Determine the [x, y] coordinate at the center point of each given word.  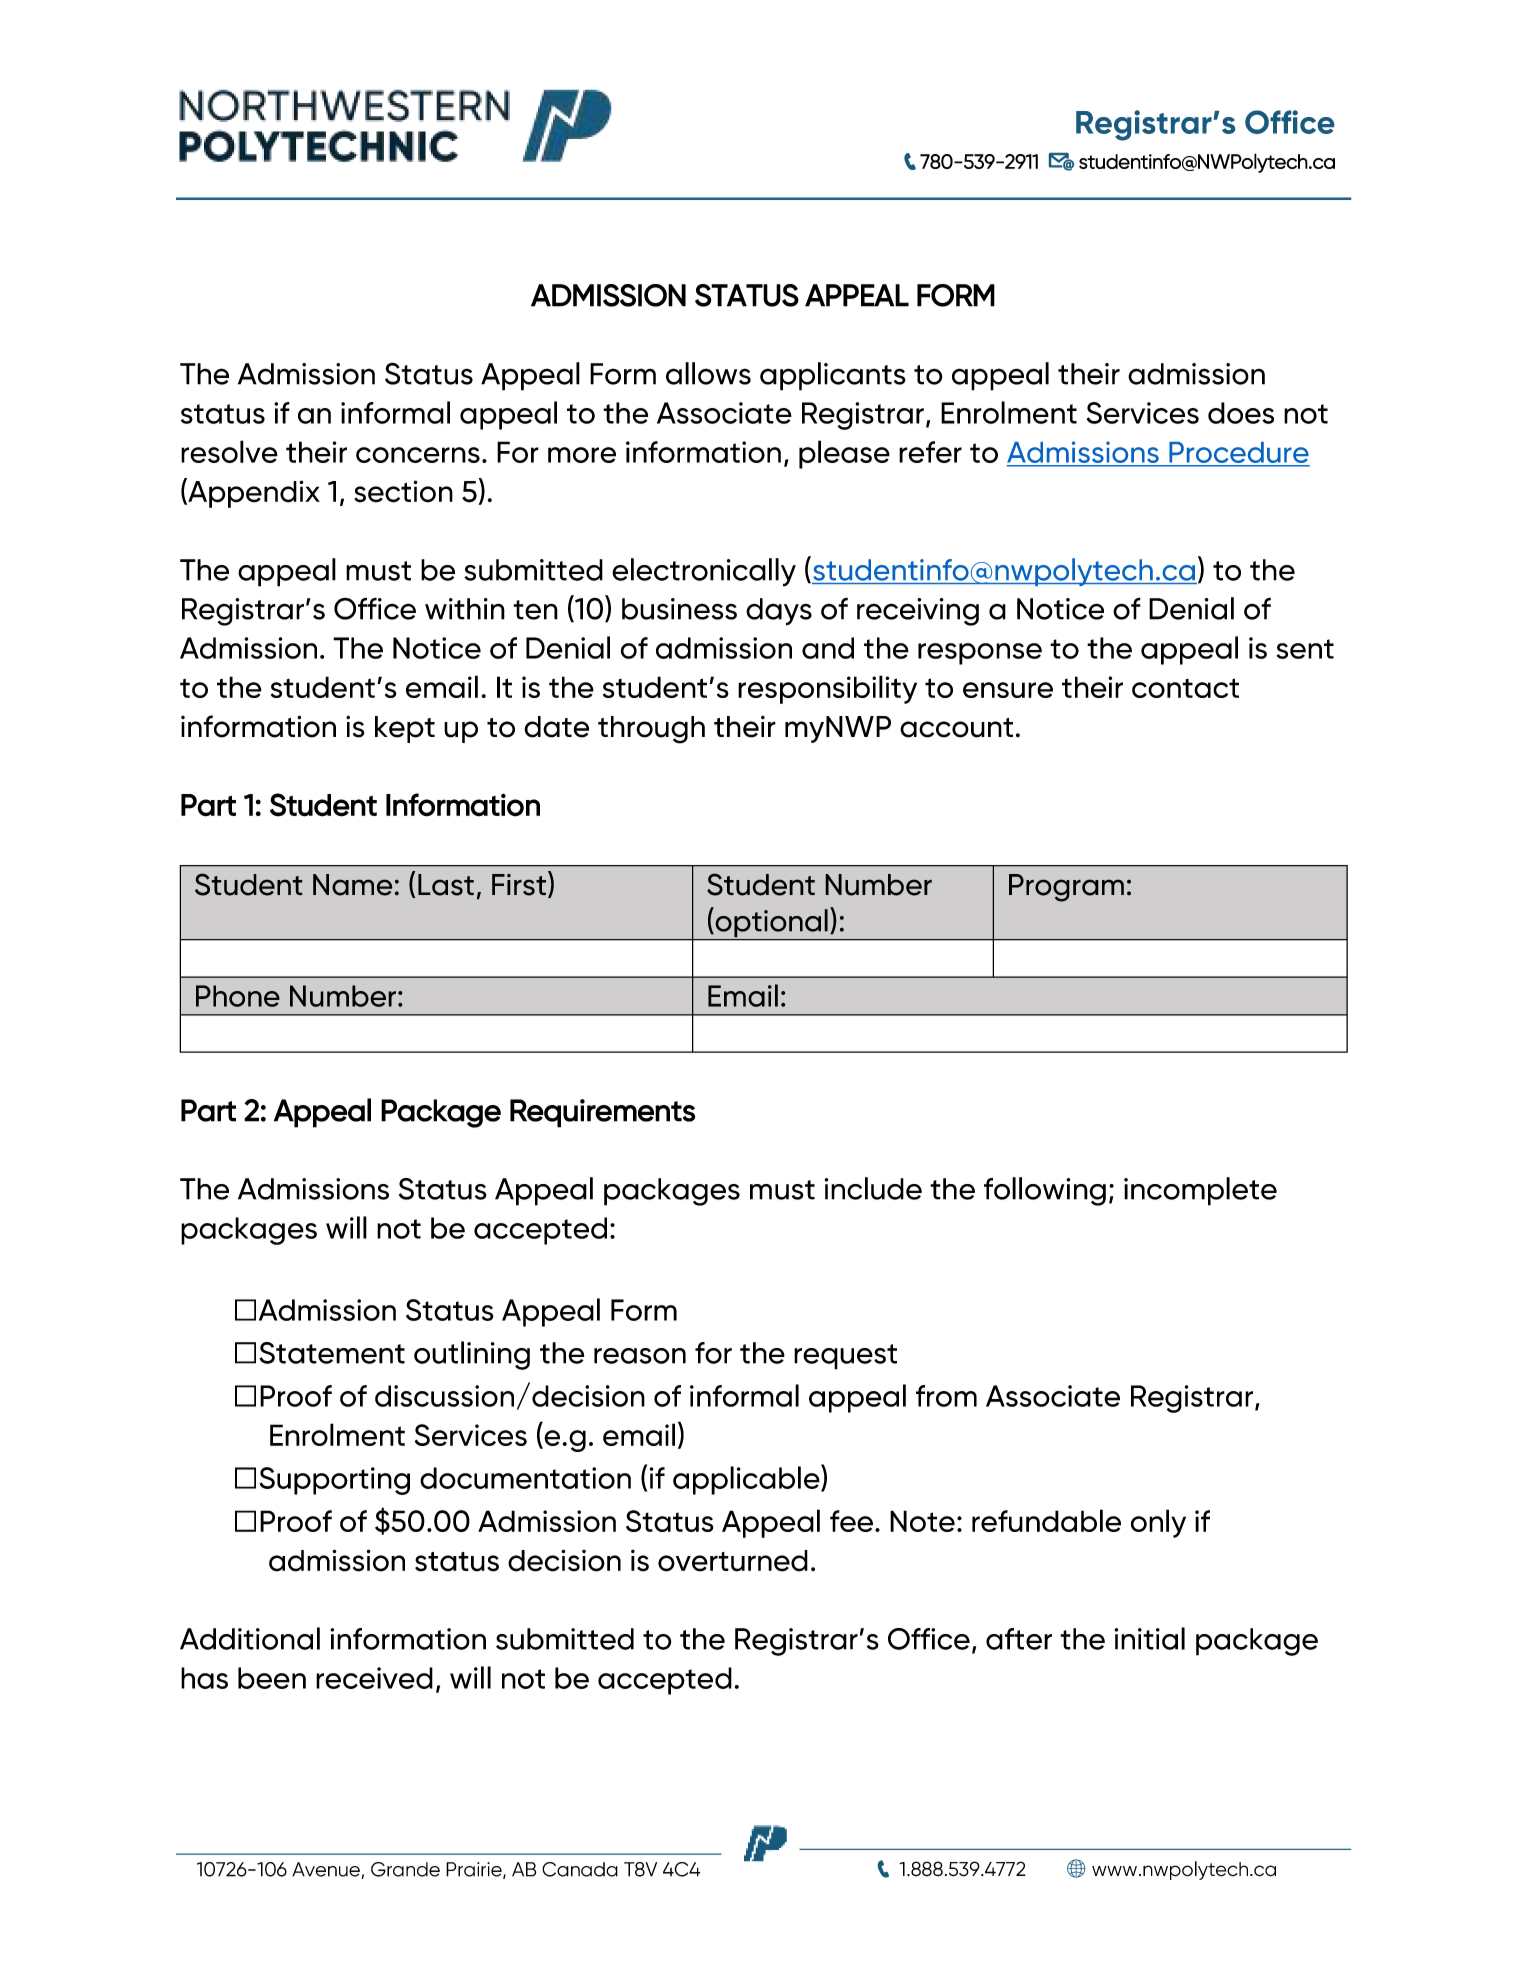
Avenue [326, 1869]
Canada [580, 1869]
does [1241, 413]
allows [708, 373]
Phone [238, 996]
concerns [418, 455]
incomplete [1200, 1191]
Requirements [602, 1113]
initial [1149, 1638]
